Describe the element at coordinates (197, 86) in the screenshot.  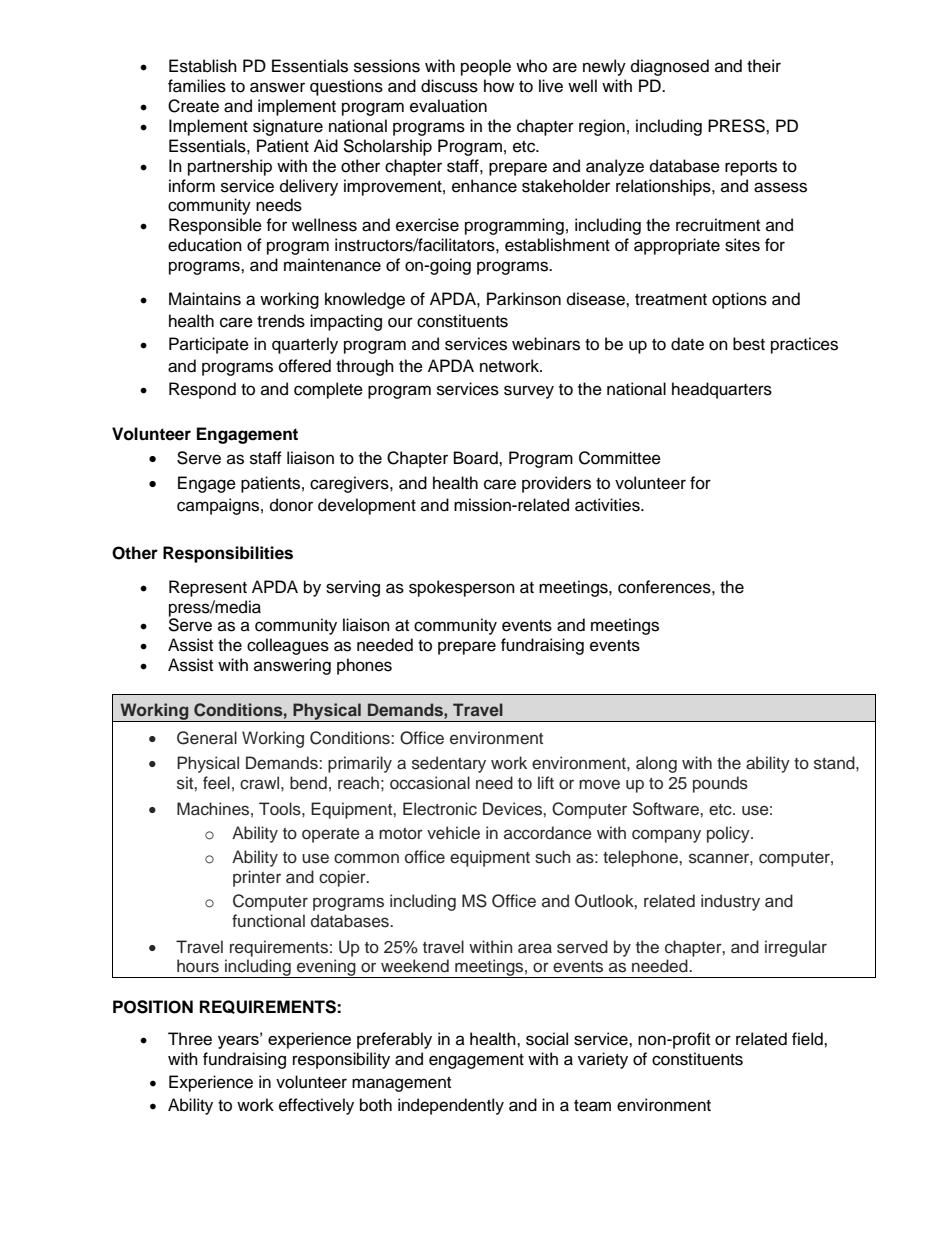
I see `families` at that location.
